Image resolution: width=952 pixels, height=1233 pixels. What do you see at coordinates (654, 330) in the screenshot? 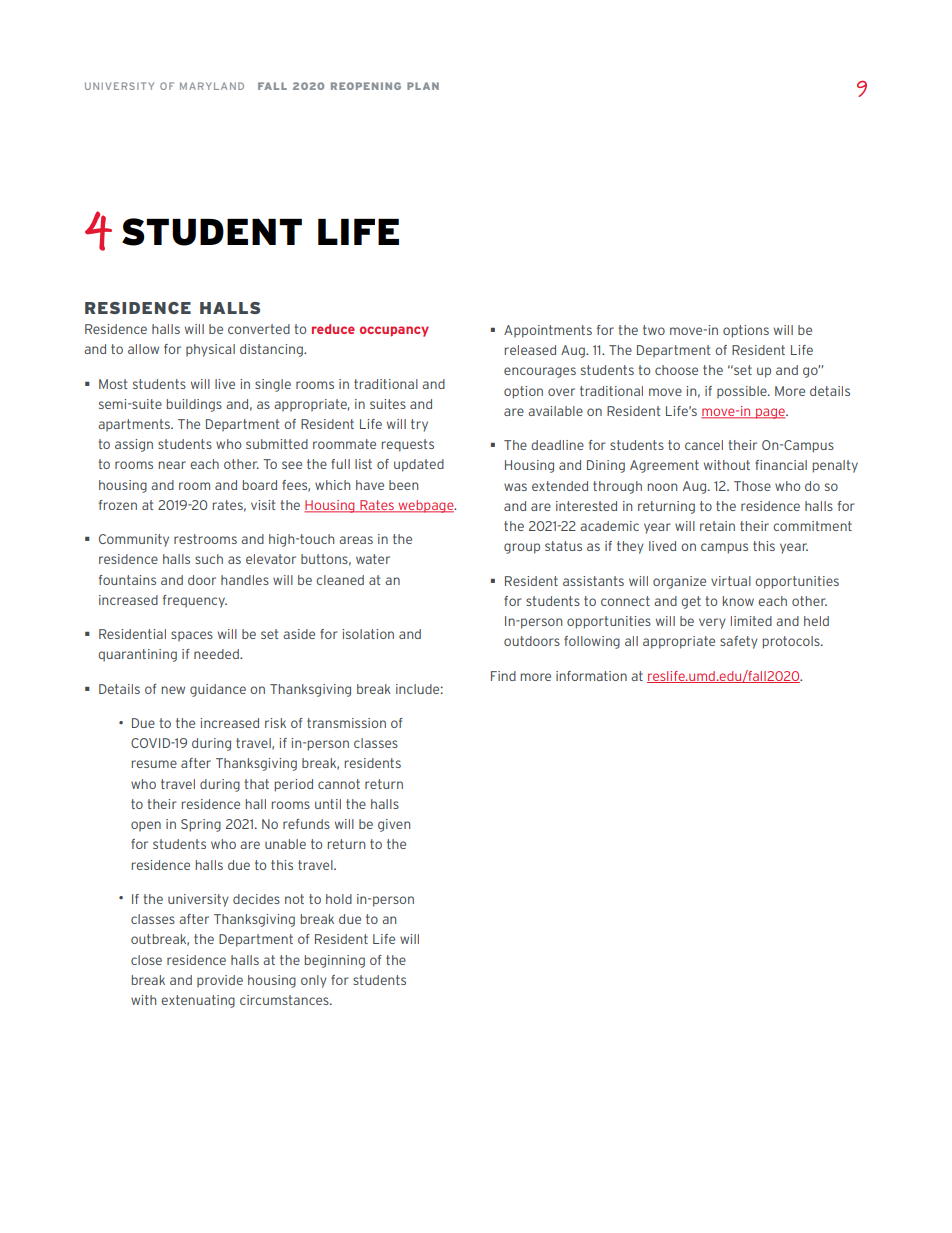
I see `two` at bounding box center [654, 330].
